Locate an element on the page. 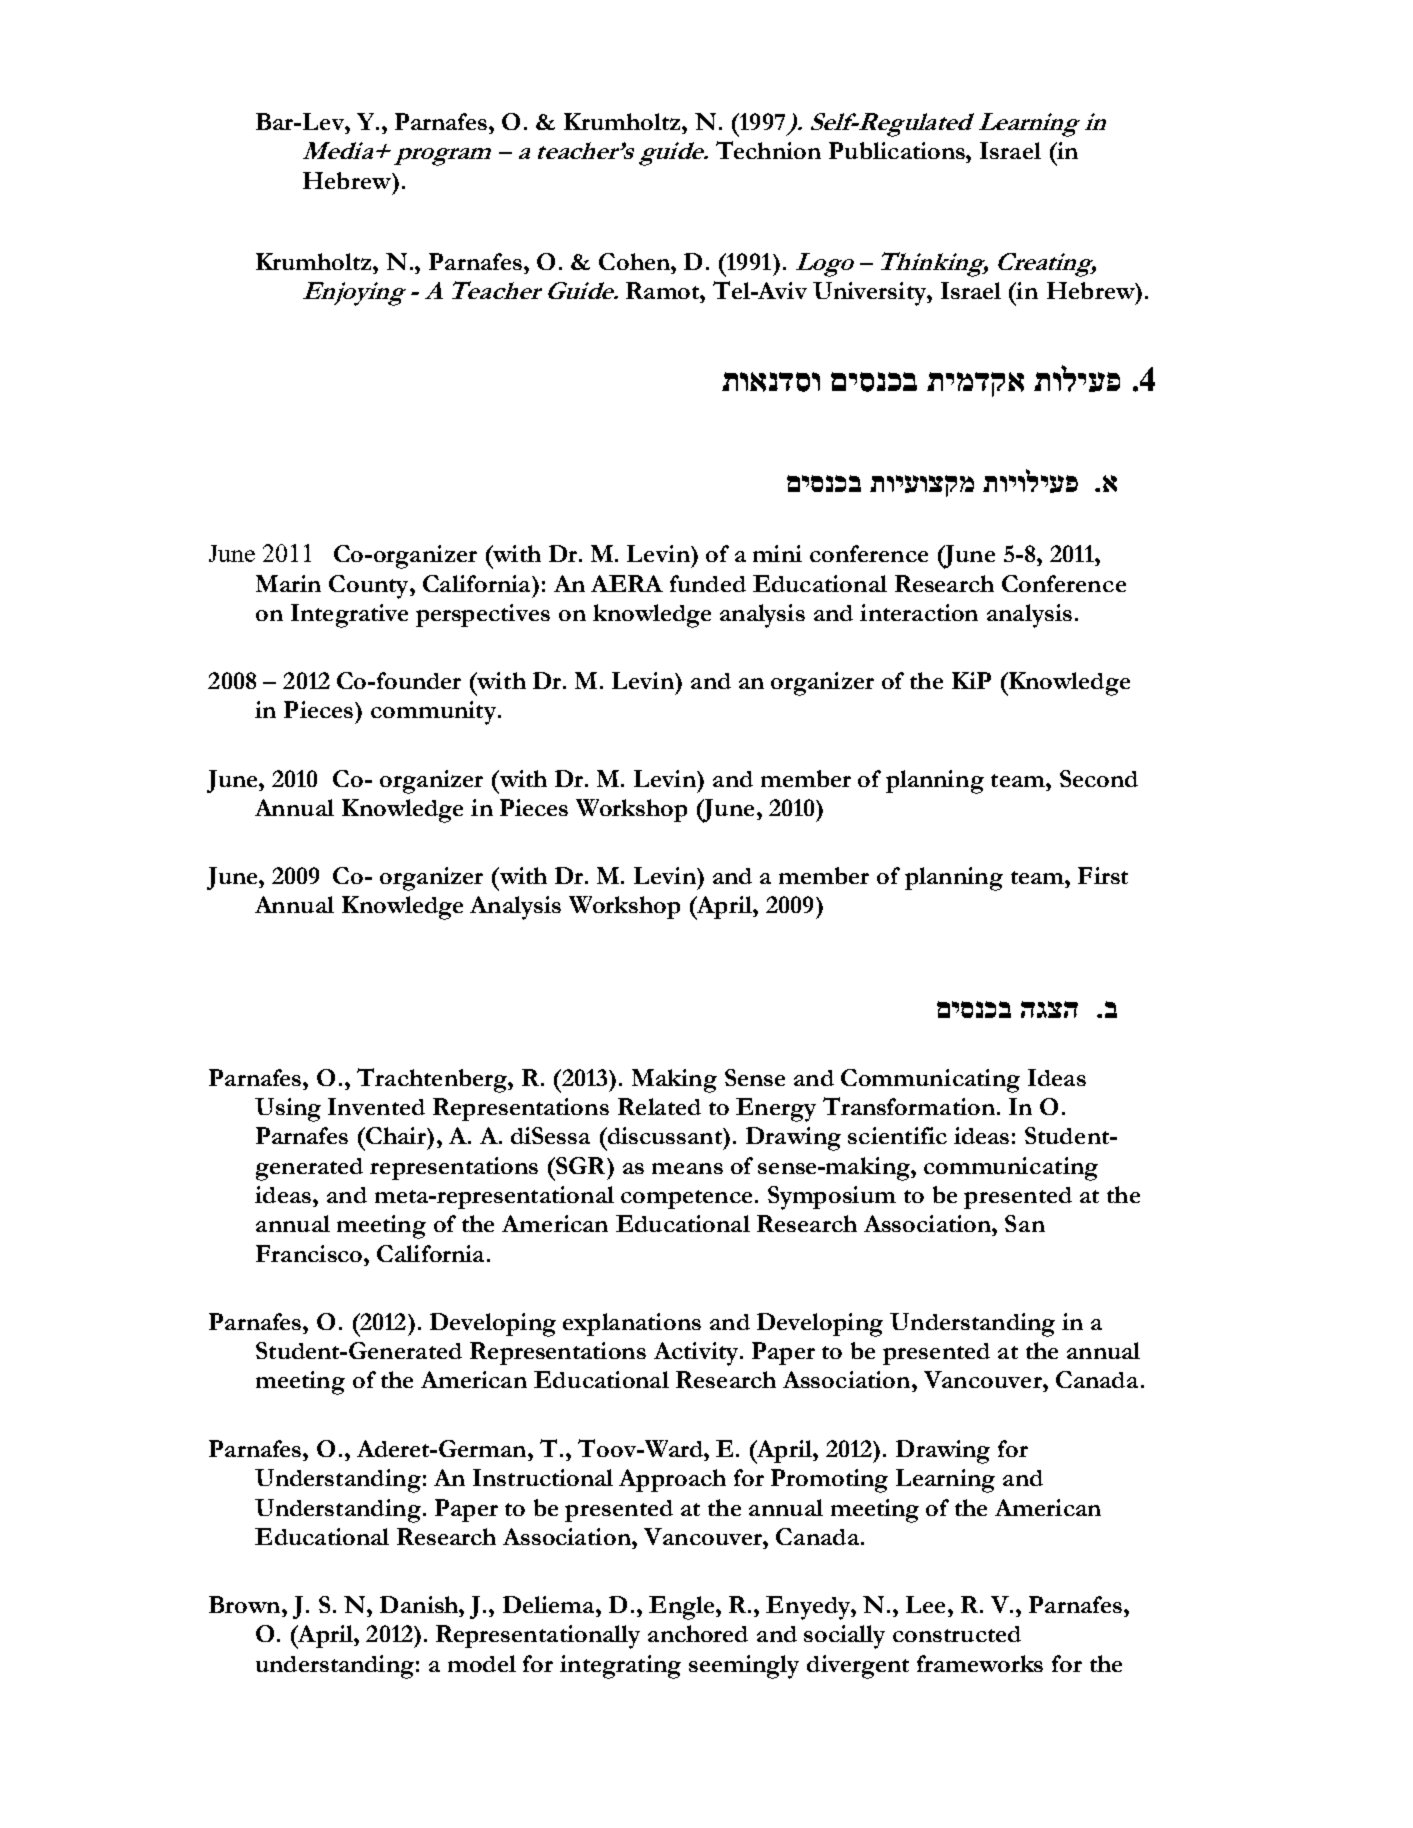 Image resolution: width=1413 pixels, height=1828 pixels. Invented is located at coordinates (376, 1106).
